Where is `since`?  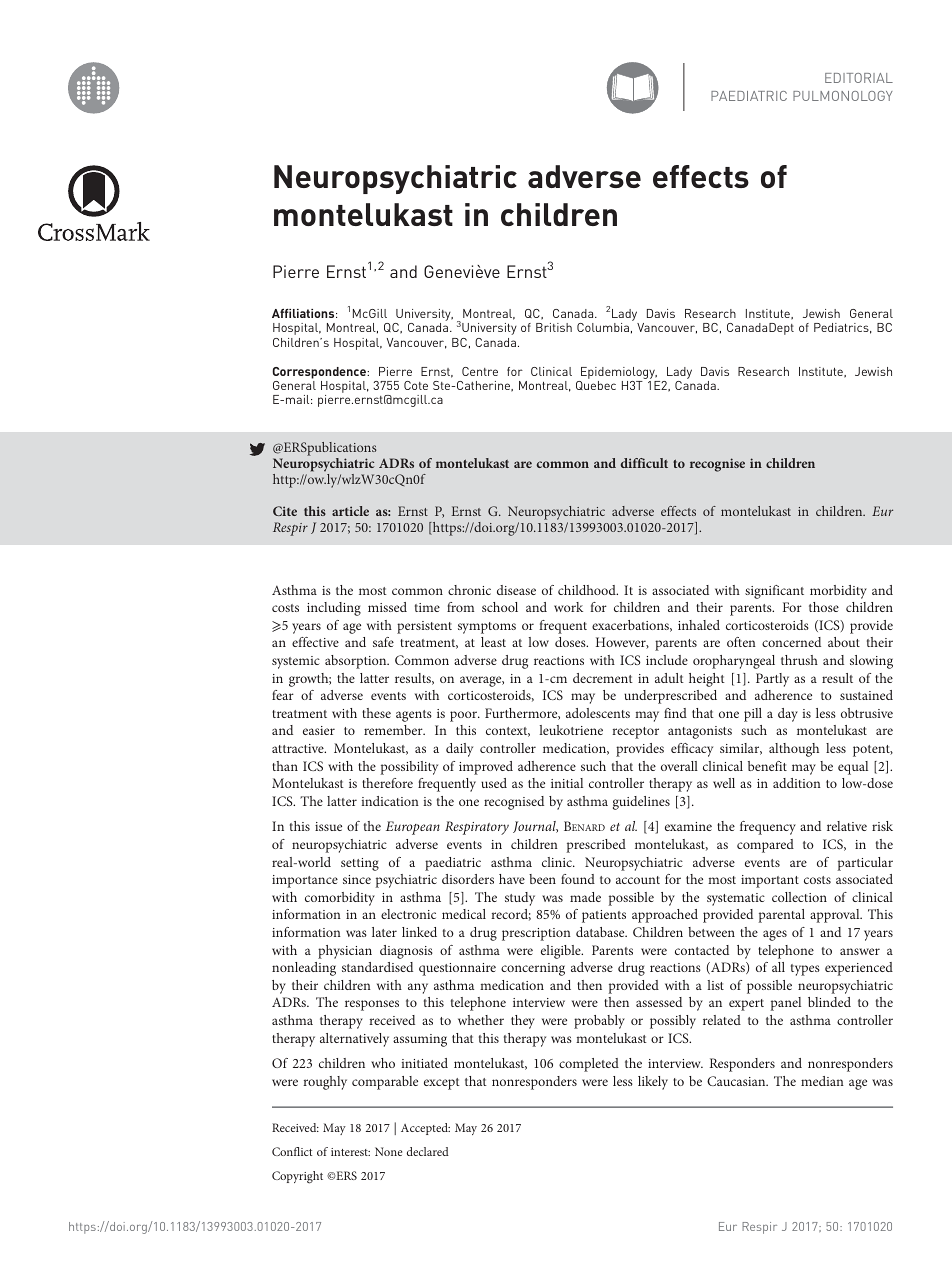 since is located at coordinates (357, 879).
